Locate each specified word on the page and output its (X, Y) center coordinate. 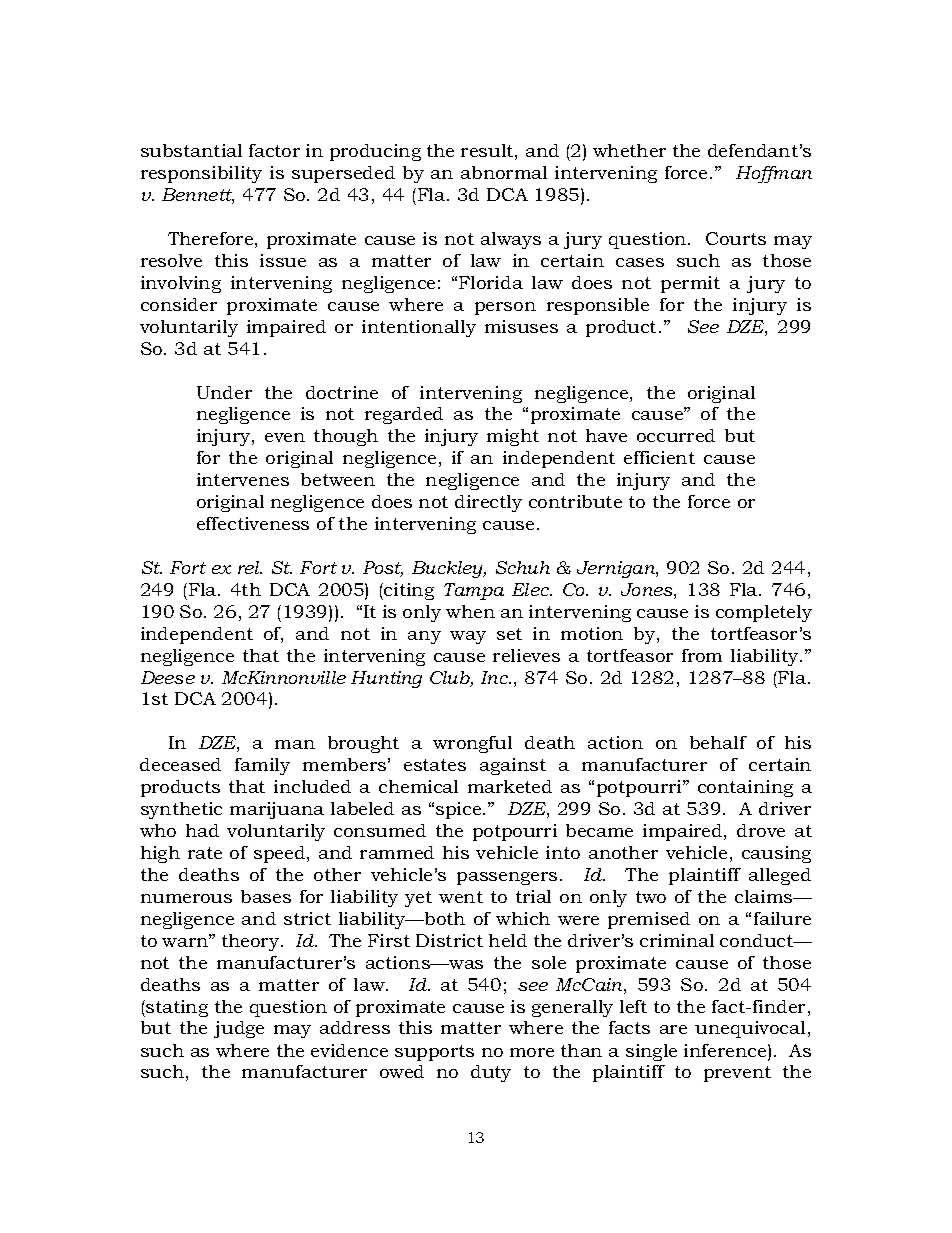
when (470, 611)
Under (224, 392)
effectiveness (253, 523)
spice (460, 810)
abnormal (504, 172)
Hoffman (774, 174)
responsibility (201, 174)
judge (239, 1029)
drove (761, 830)
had (202, 830)
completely (764, 613)
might (513, 437)
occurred (676, 435)
